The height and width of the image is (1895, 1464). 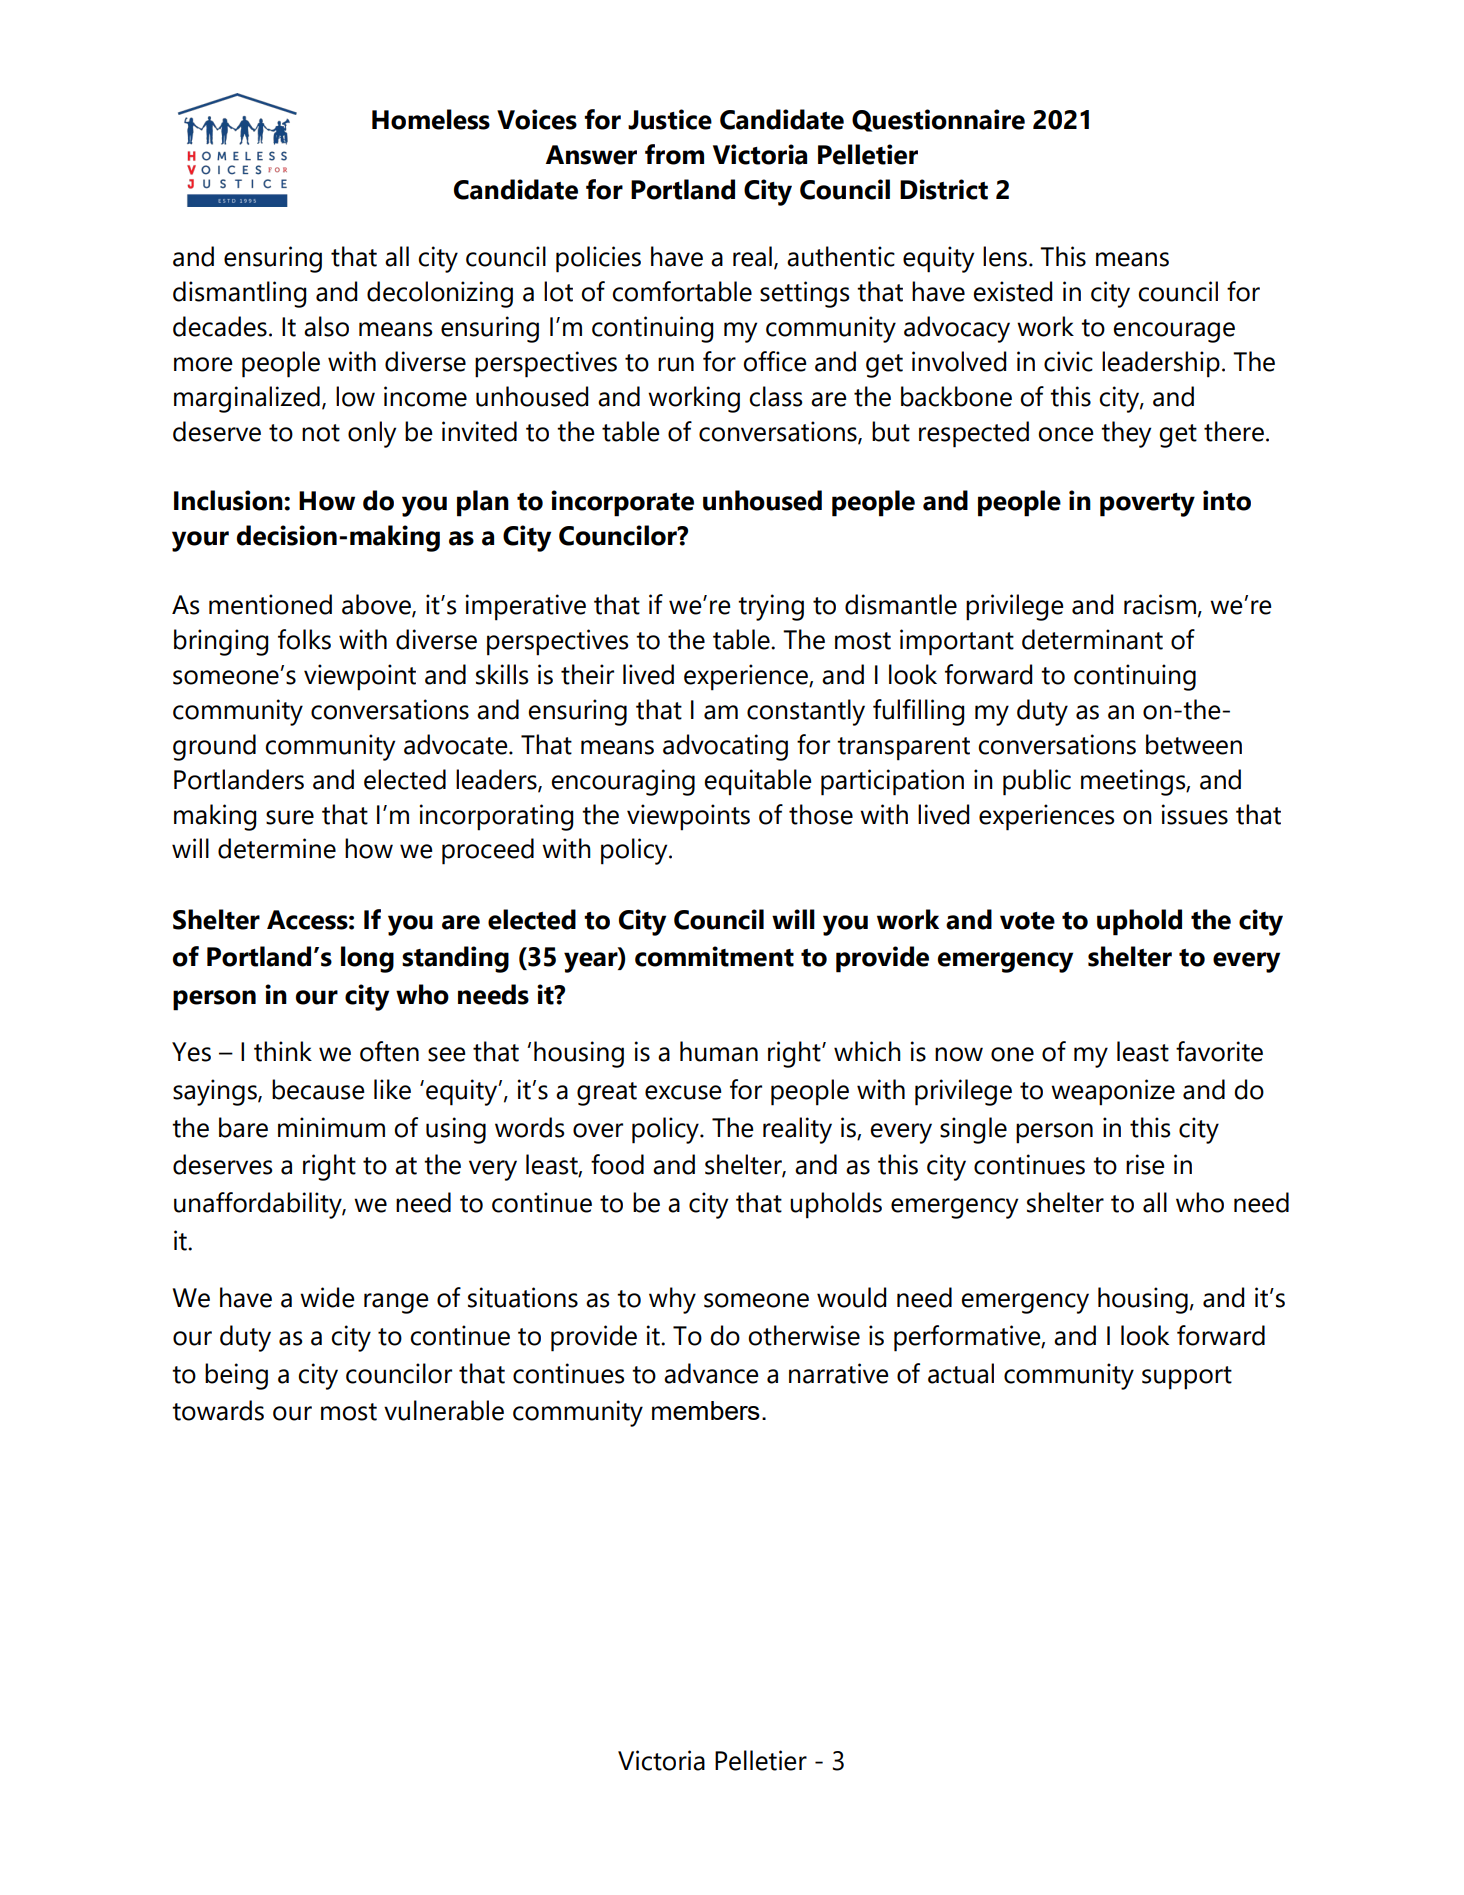 I want to click on racism, so click(x=1160, y=604).
